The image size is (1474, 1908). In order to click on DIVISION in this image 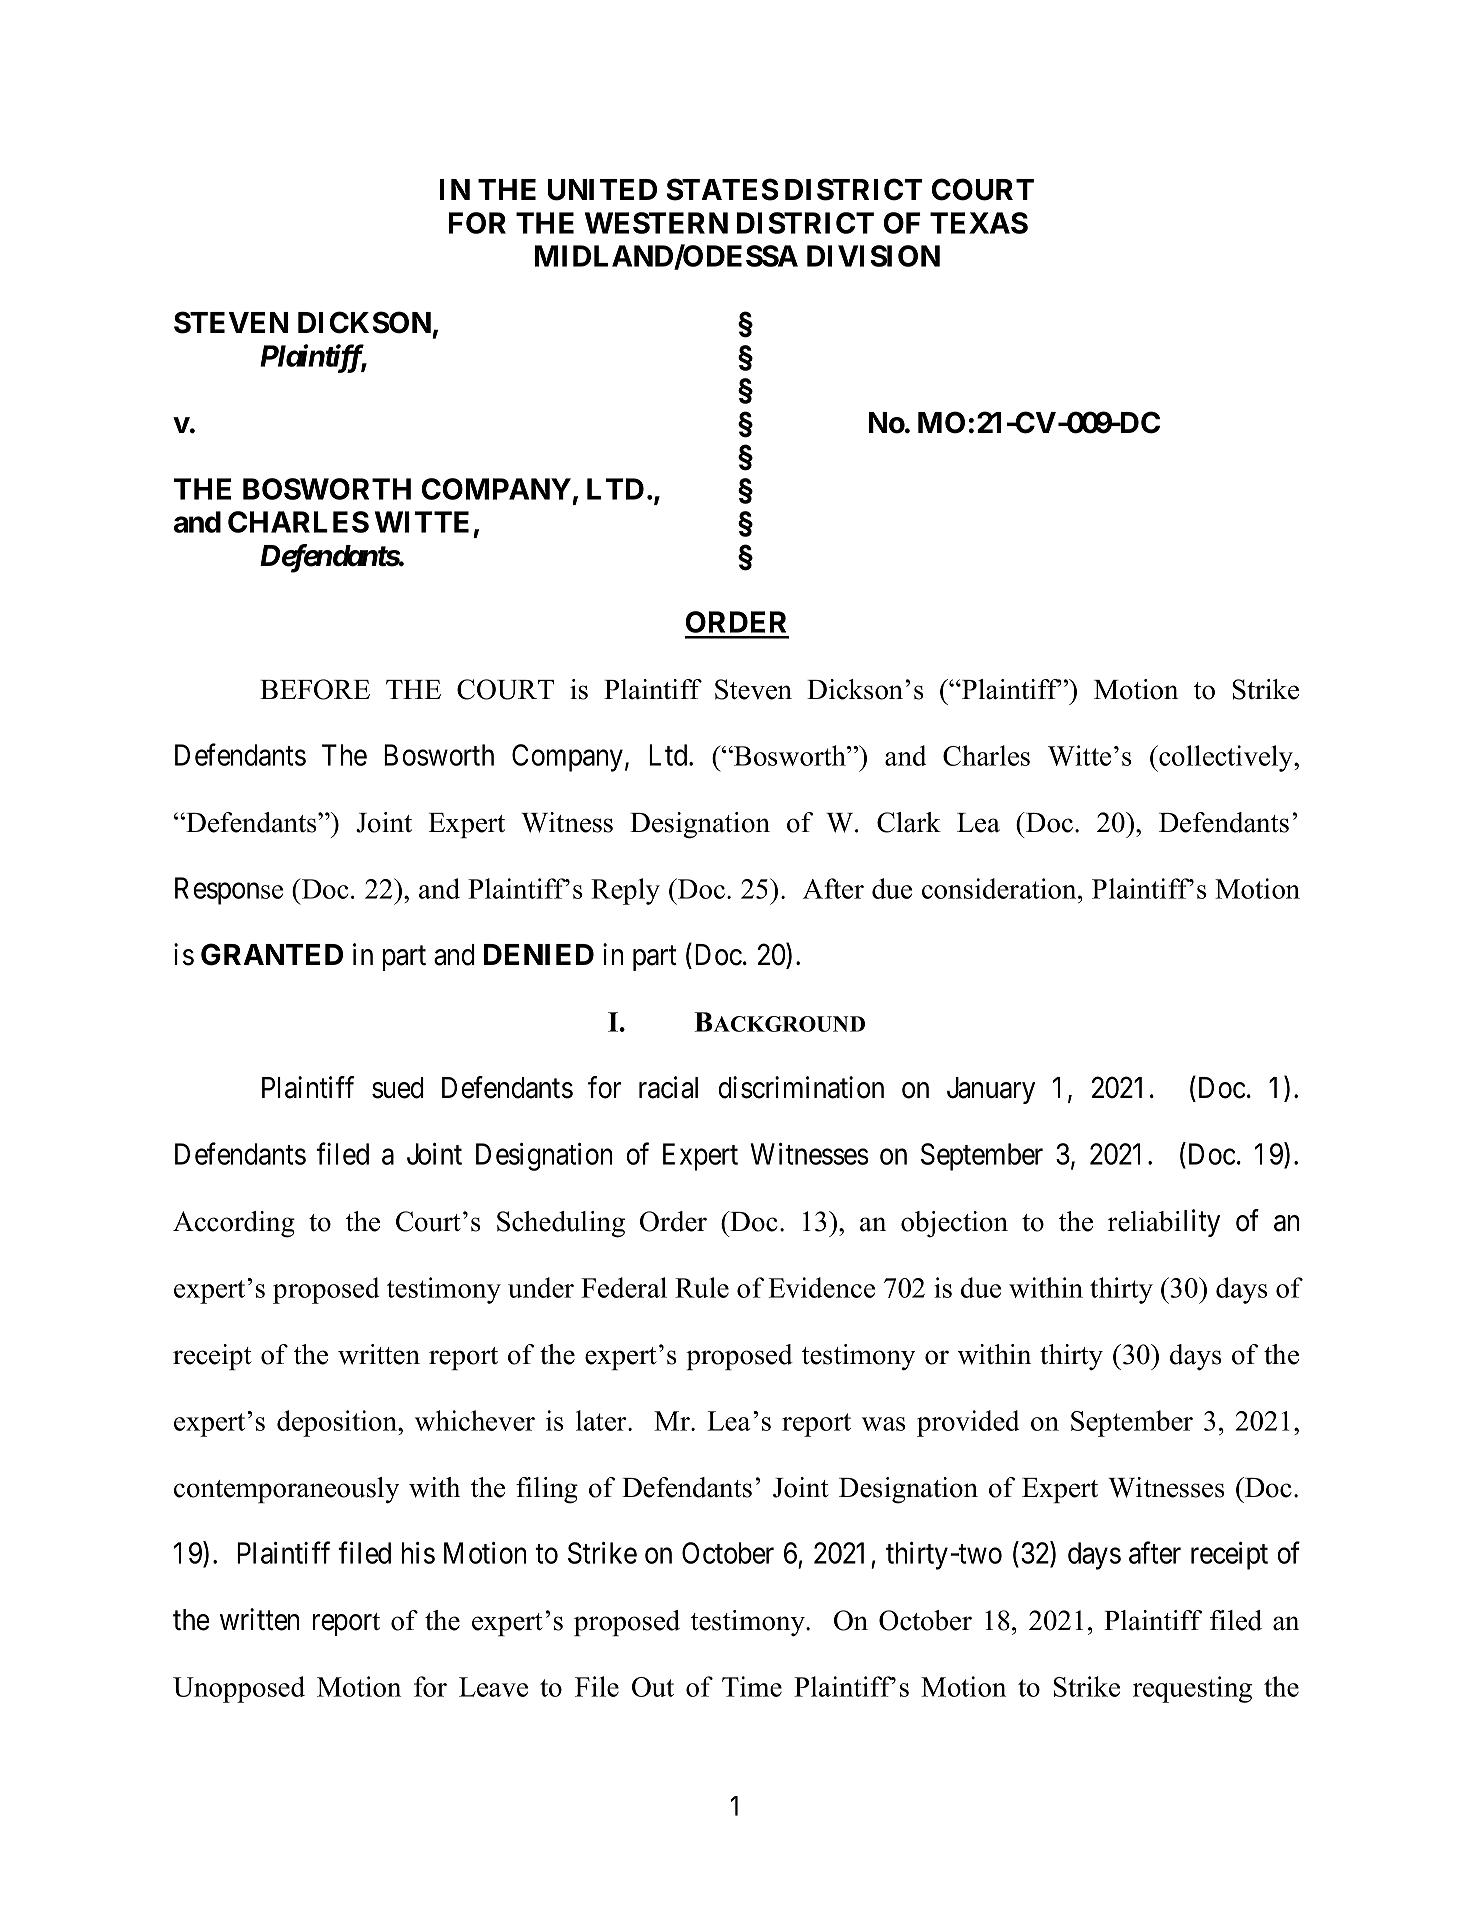, I will do `click(873, 256)`.
